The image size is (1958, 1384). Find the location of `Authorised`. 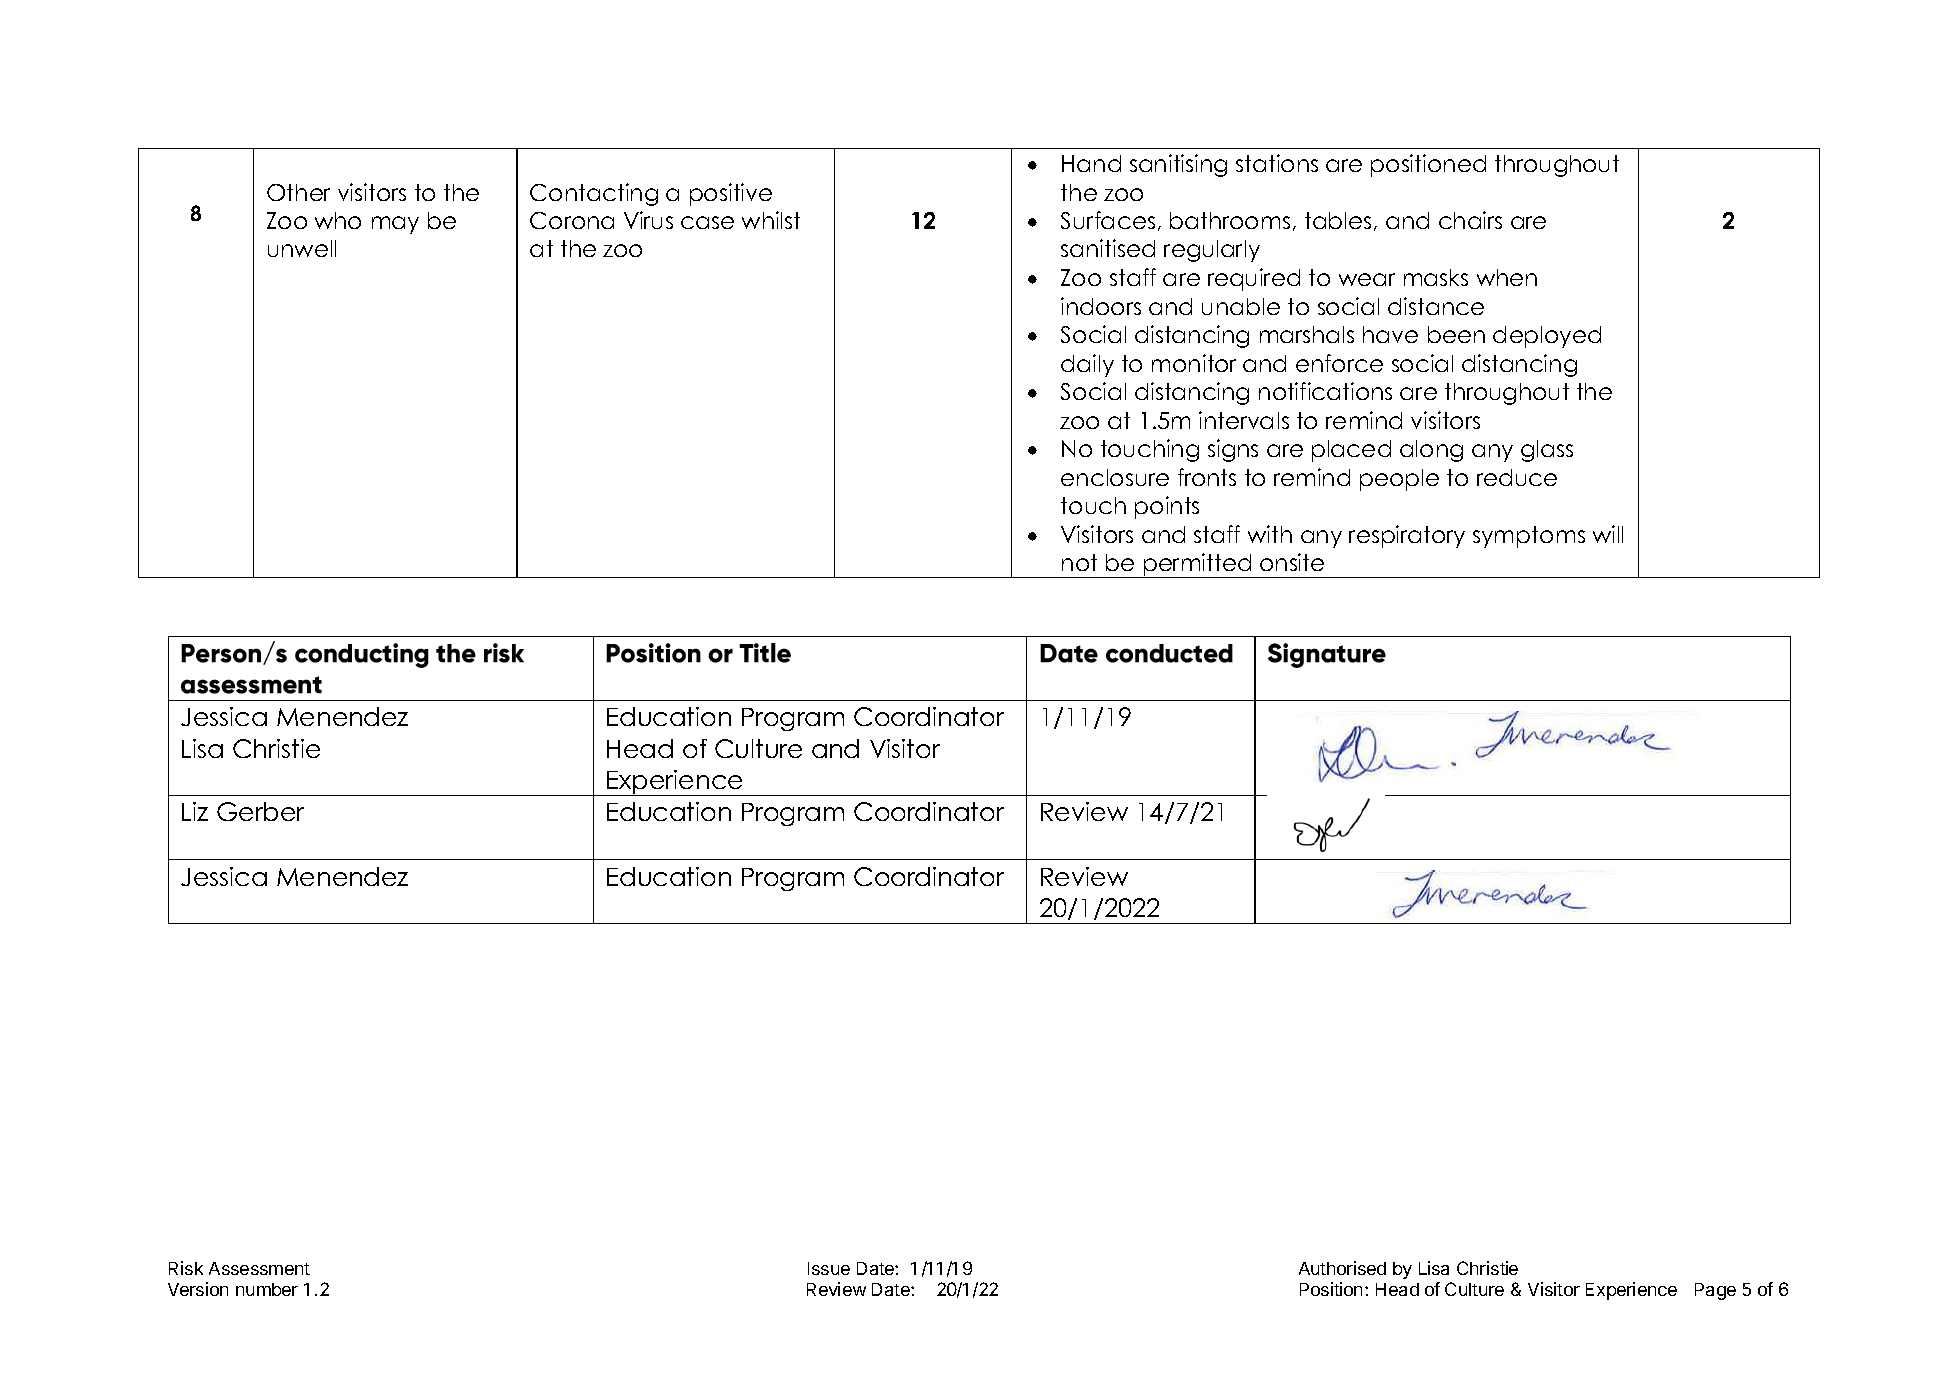

Authorised is located at coordinates (1342, 1268).
